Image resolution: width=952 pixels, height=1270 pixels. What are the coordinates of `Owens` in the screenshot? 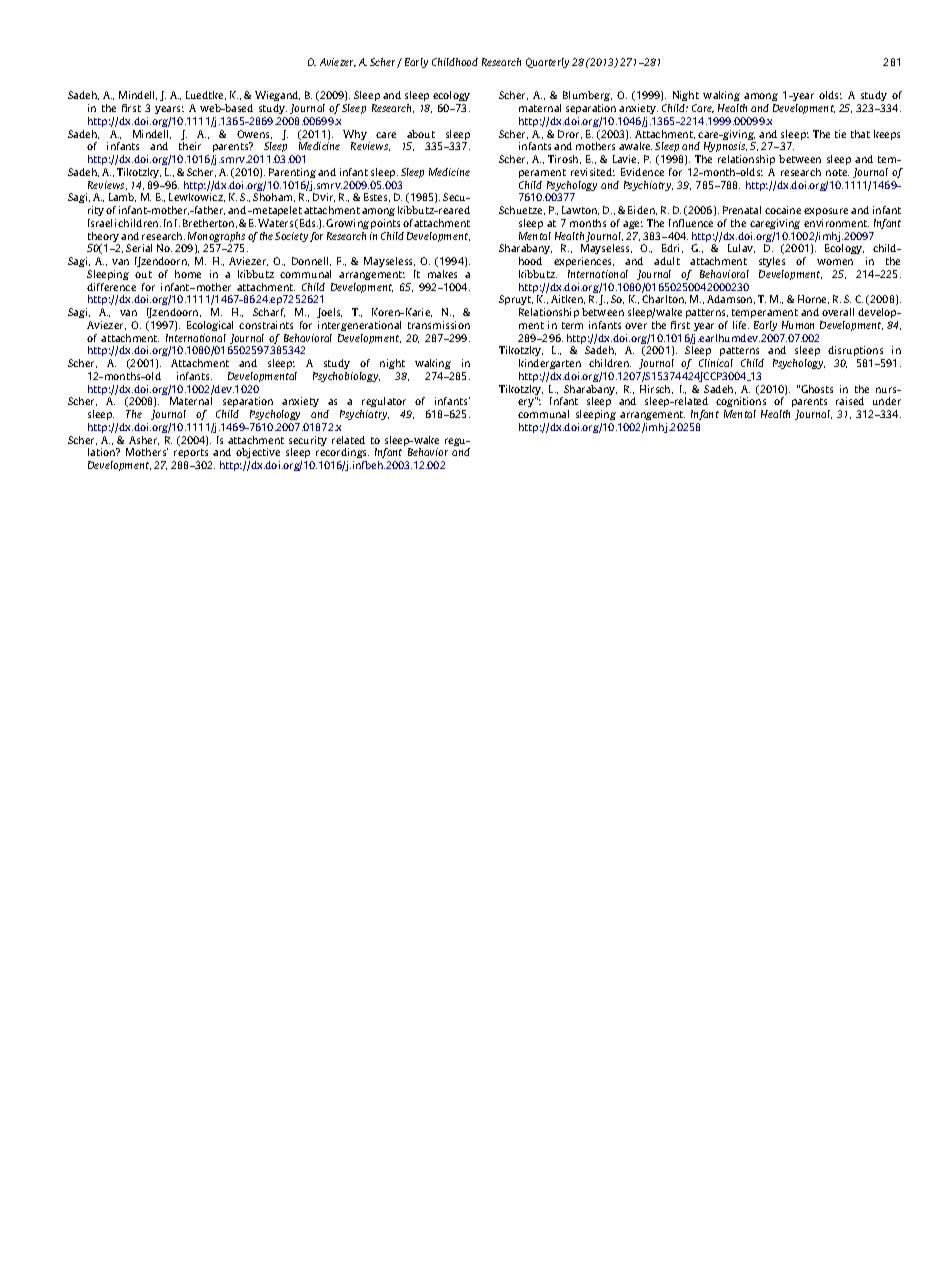 It's located at (254, 134).
